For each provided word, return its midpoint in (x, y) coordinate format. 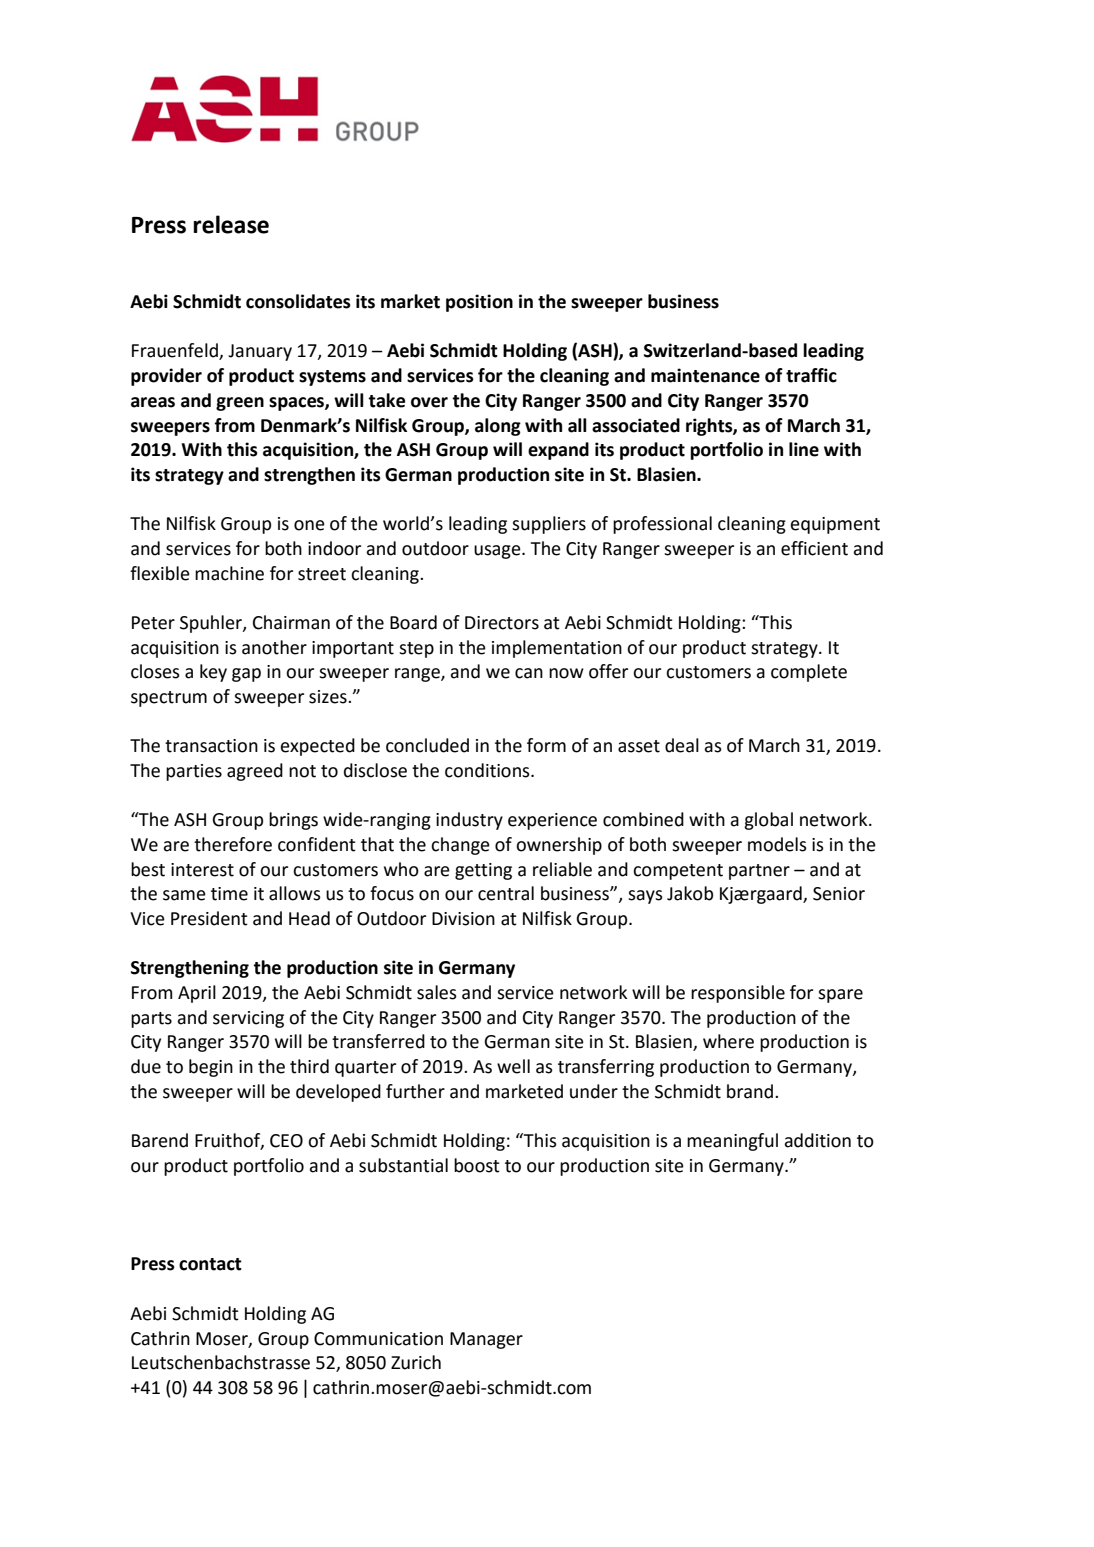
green (240, 404)
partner (759, 872)
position (479, 303)
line (804, 449)
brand (750, 1091)
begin (211, 1068)
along (498, 427)
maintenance (705, 375)
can (529, 673)
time (229, 894)
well (513, 1066)
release (231, 224)
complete (809, 673)
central (506, 893)
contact (210, 1264)
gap (246, 675)
